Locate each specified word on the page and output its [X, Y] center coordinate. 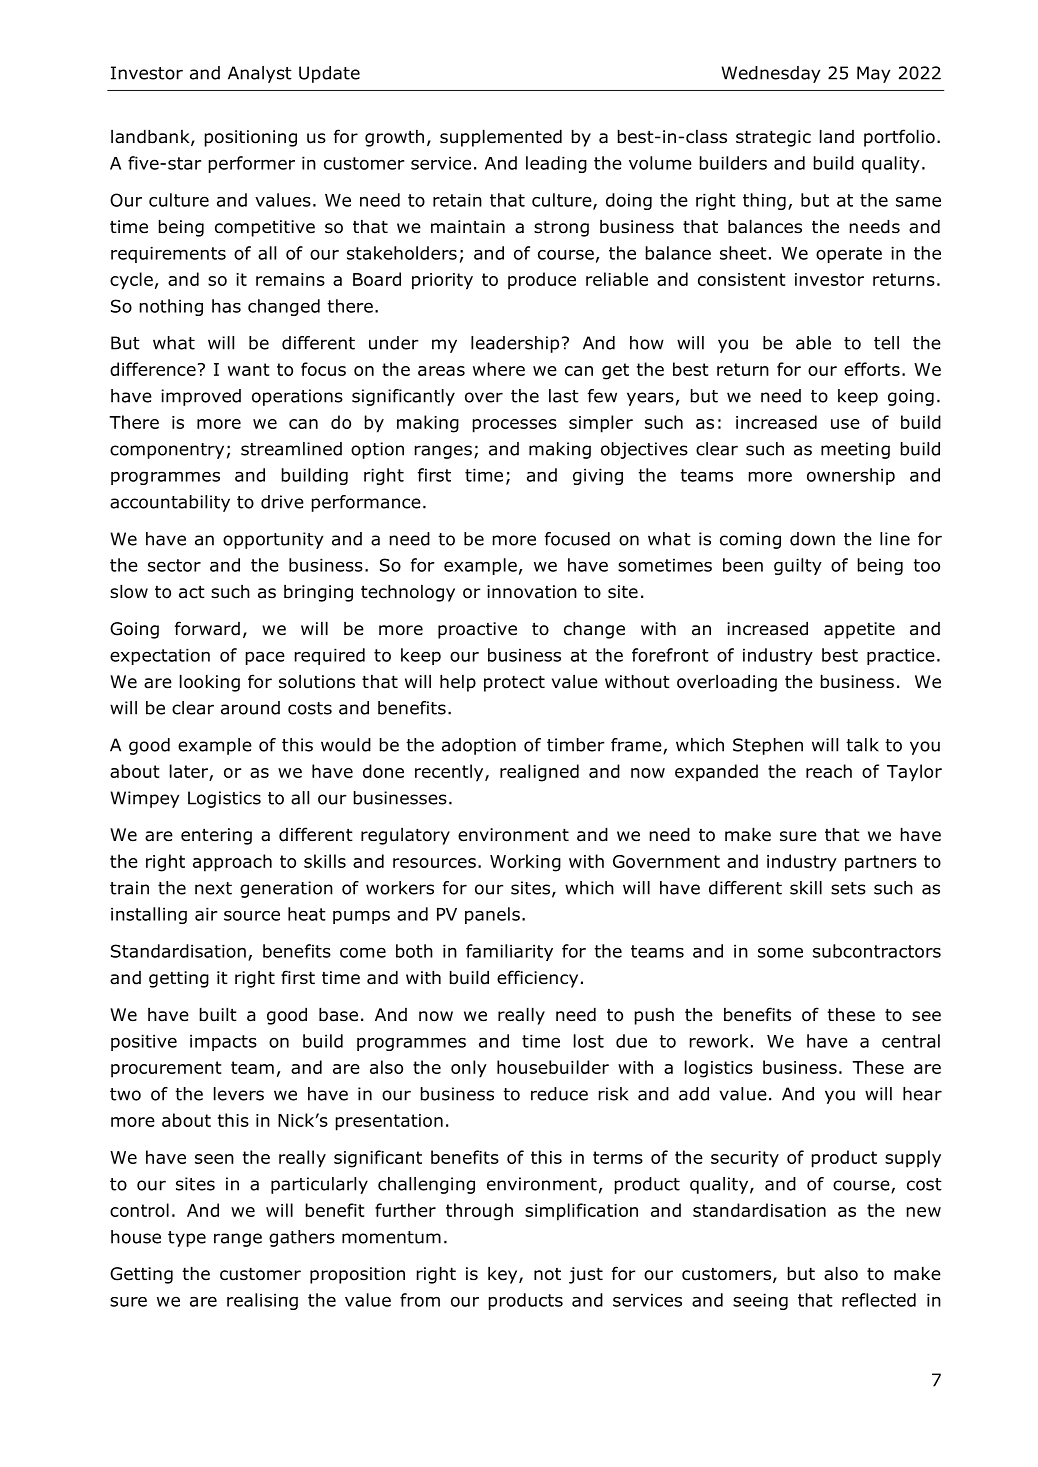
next [213, 888]
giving [598, 476]
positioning [251, 138]
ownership [851, 476]
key [504, 1275]
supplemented [501, 138]
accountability [170, 503]
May [874, 74]
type [187, 1239]
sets [848, 888]
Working [525, 863]
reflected [879, 1300]
